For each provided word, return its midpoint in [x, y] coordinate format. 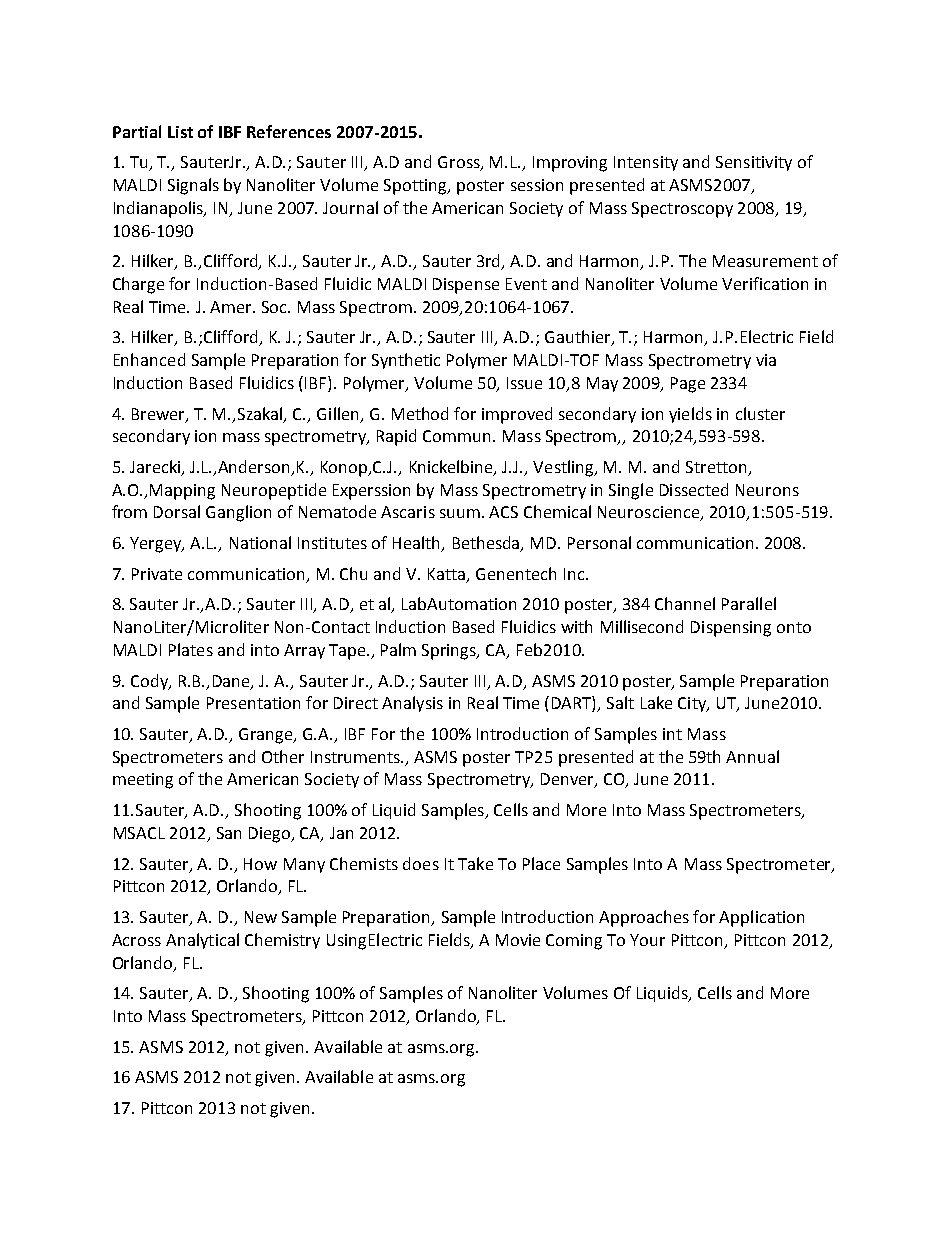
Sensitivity [754, 163]
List [180, 132]
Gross [460, 163]
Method [420, 413]
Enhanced [149, 359]
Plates [191, 649]
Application [761, 918]
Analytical [202, 941]
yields [690, 415]
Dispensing [731, 629]
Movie [518, 940]
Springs [450, 652]
